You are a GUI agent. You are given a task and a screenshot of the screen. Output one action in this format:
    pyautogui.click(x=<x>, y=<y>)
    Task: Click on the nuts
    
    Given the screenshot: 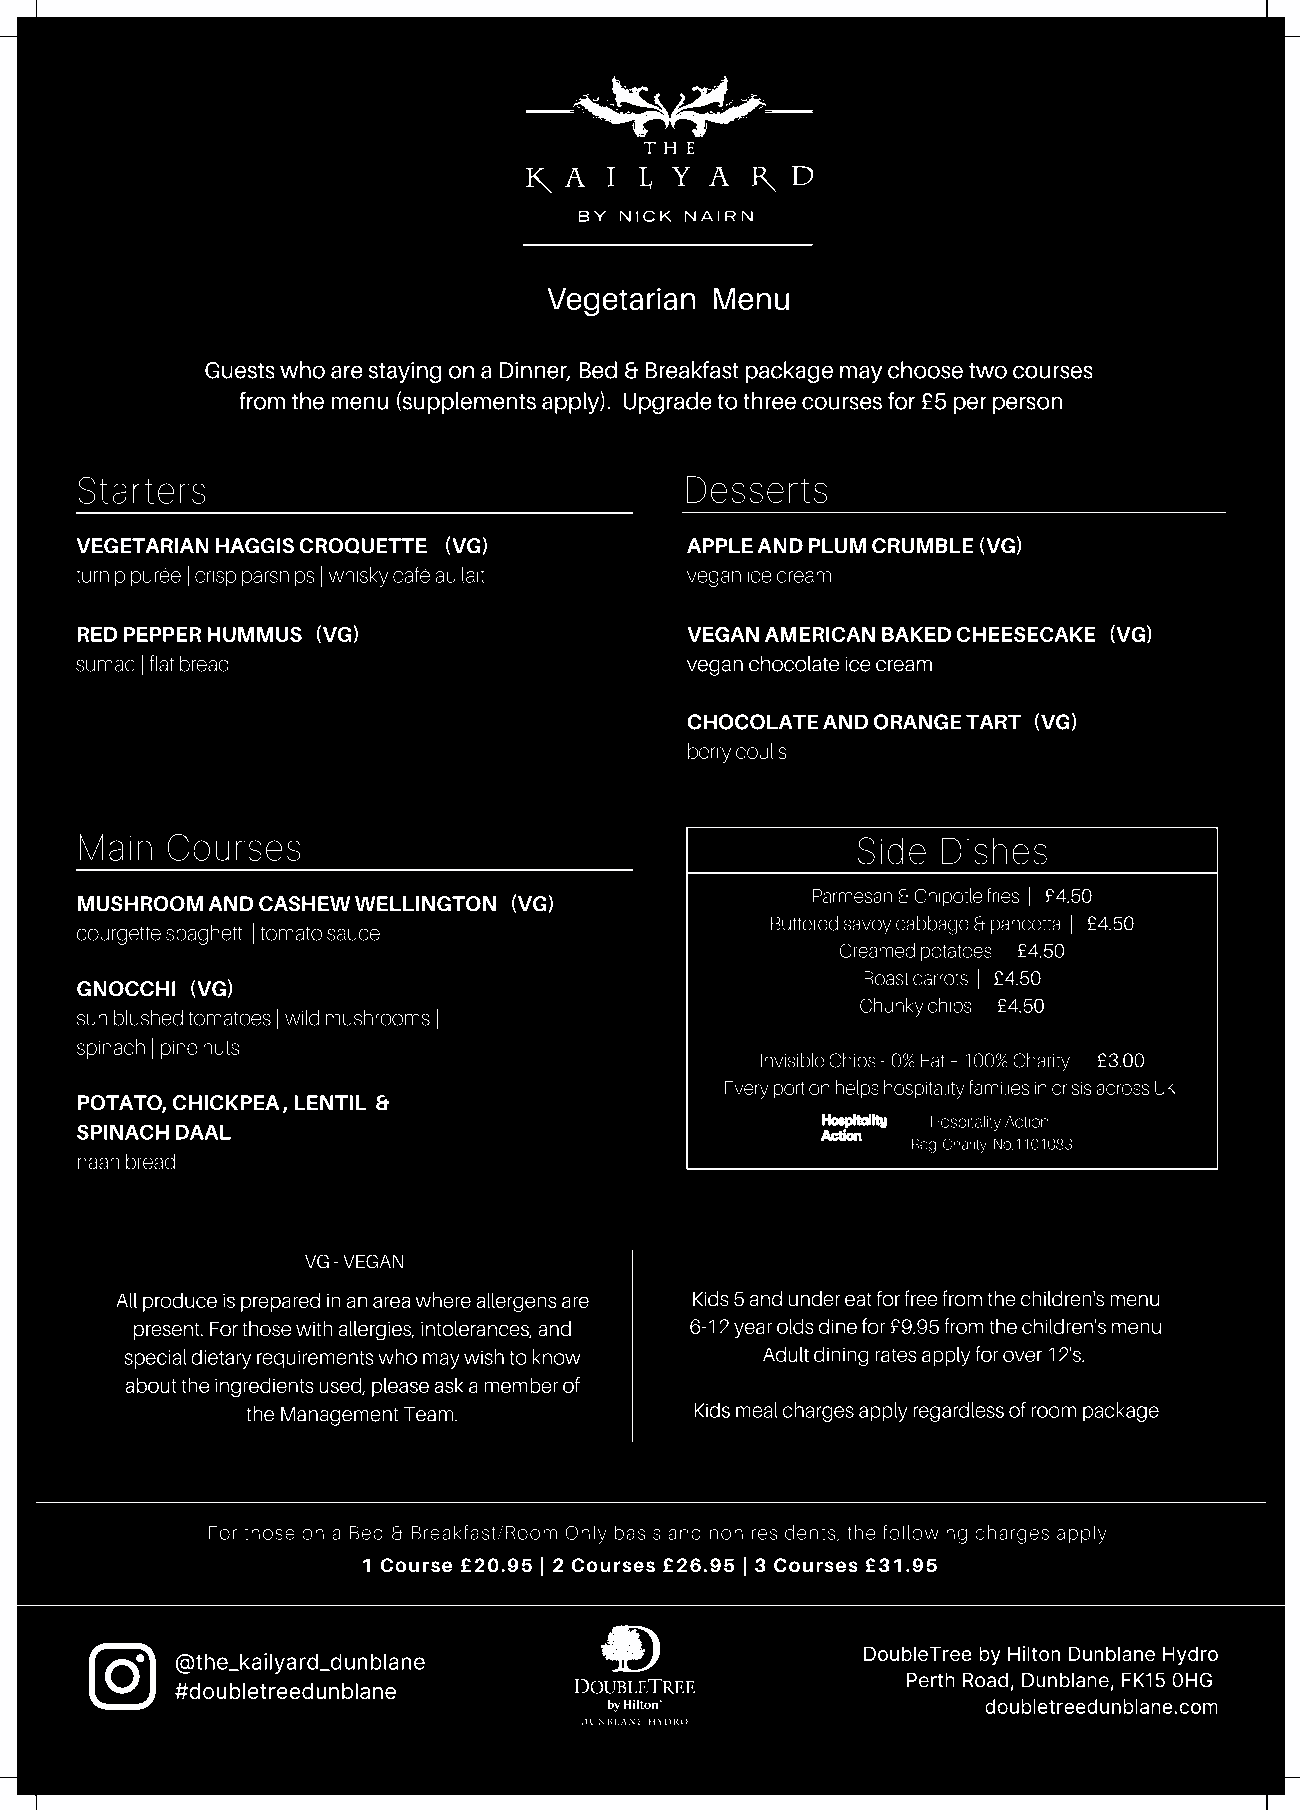 What is the action you would take?
    pyautogui.click(x=221, y=1048)
